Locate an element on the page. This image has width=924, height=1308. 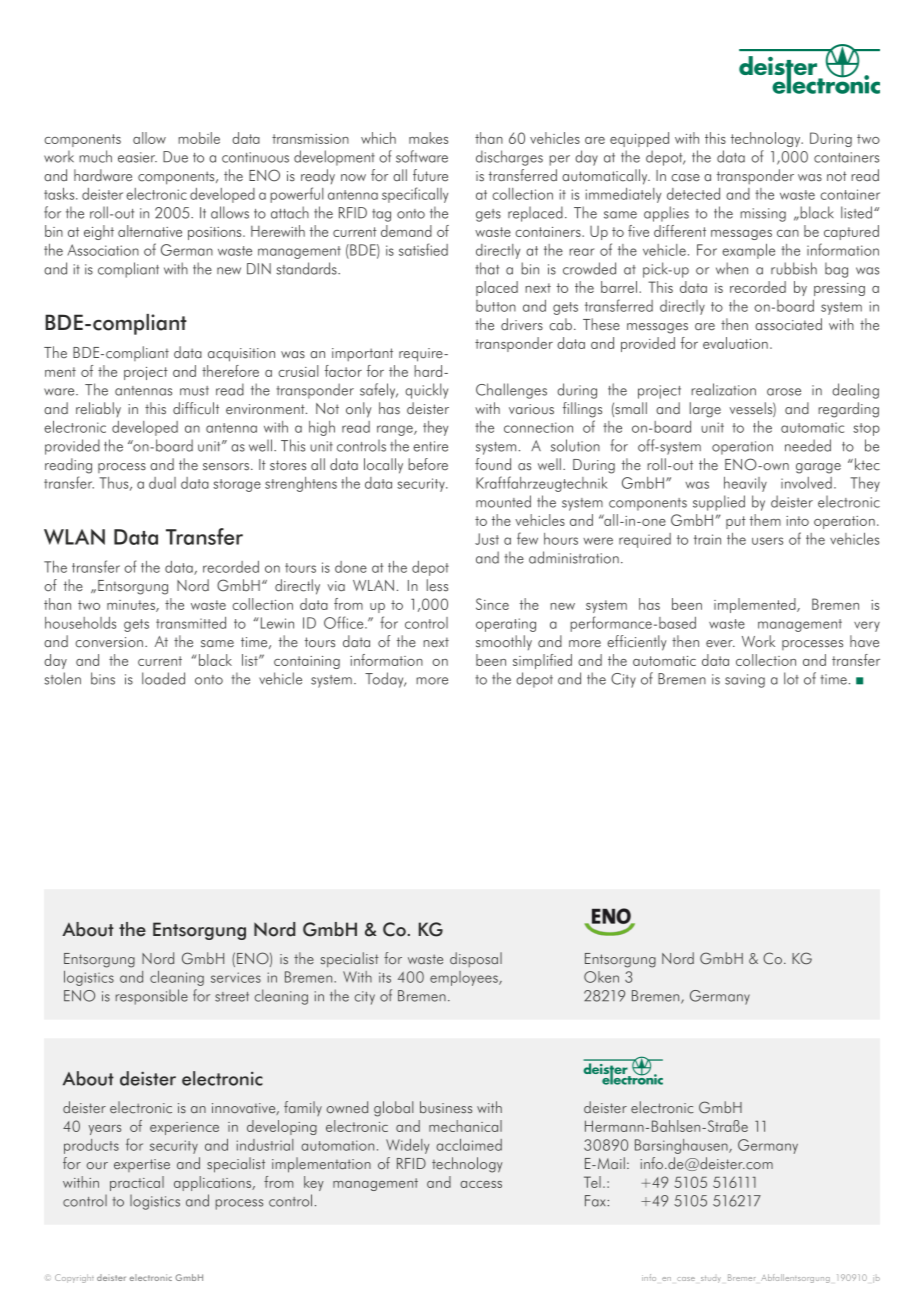
missing is located at coordinates (763, 215).
